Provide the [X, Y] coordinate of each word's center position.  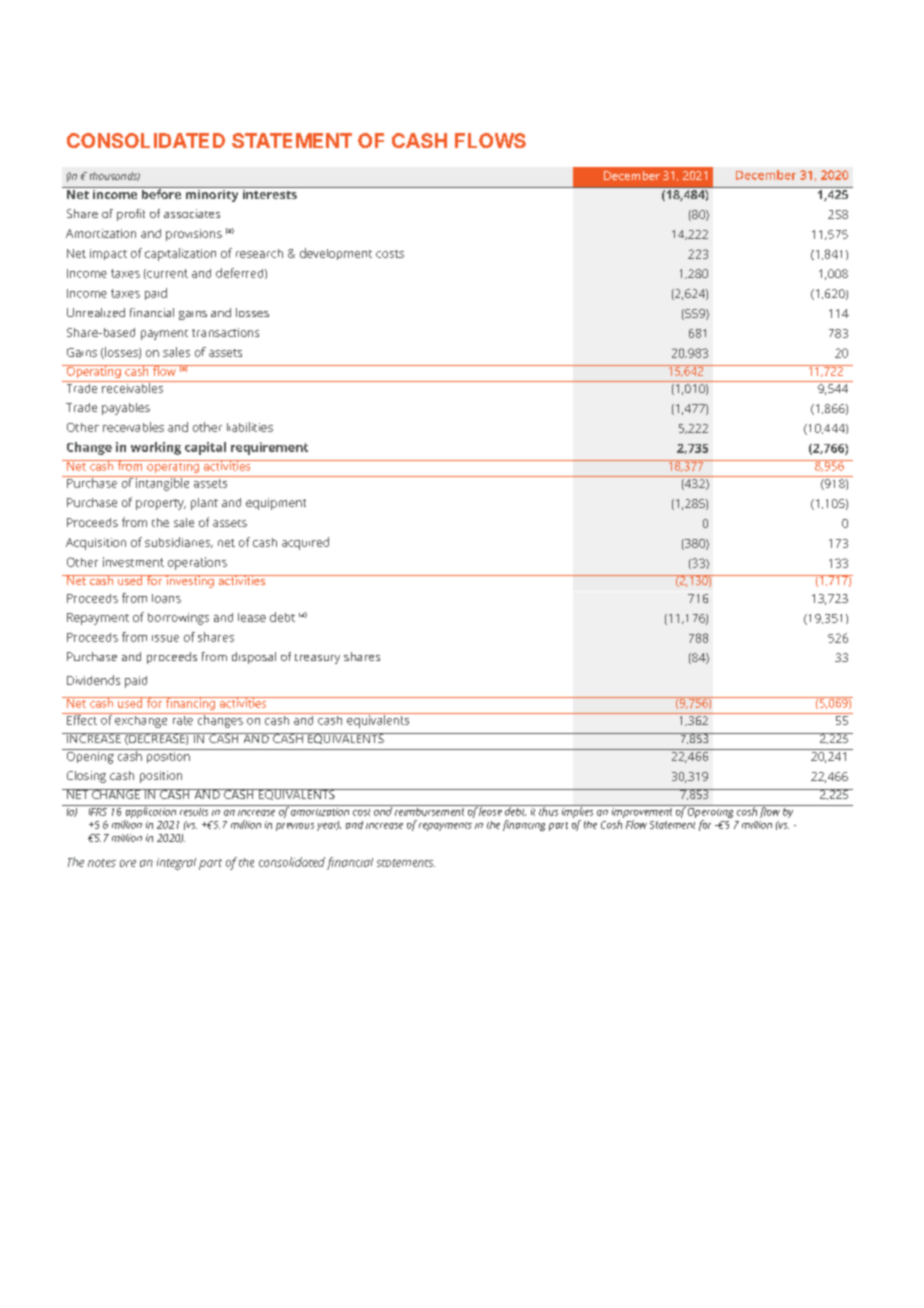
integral [176, 864]
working [156, 448]
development [336, 254]
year [328, 826]
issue [165, 638]
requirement [269, 448]
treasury [317, 659]
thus [549, 810]
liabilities [250, 427]
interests [269, 193]
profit [131, 215]
